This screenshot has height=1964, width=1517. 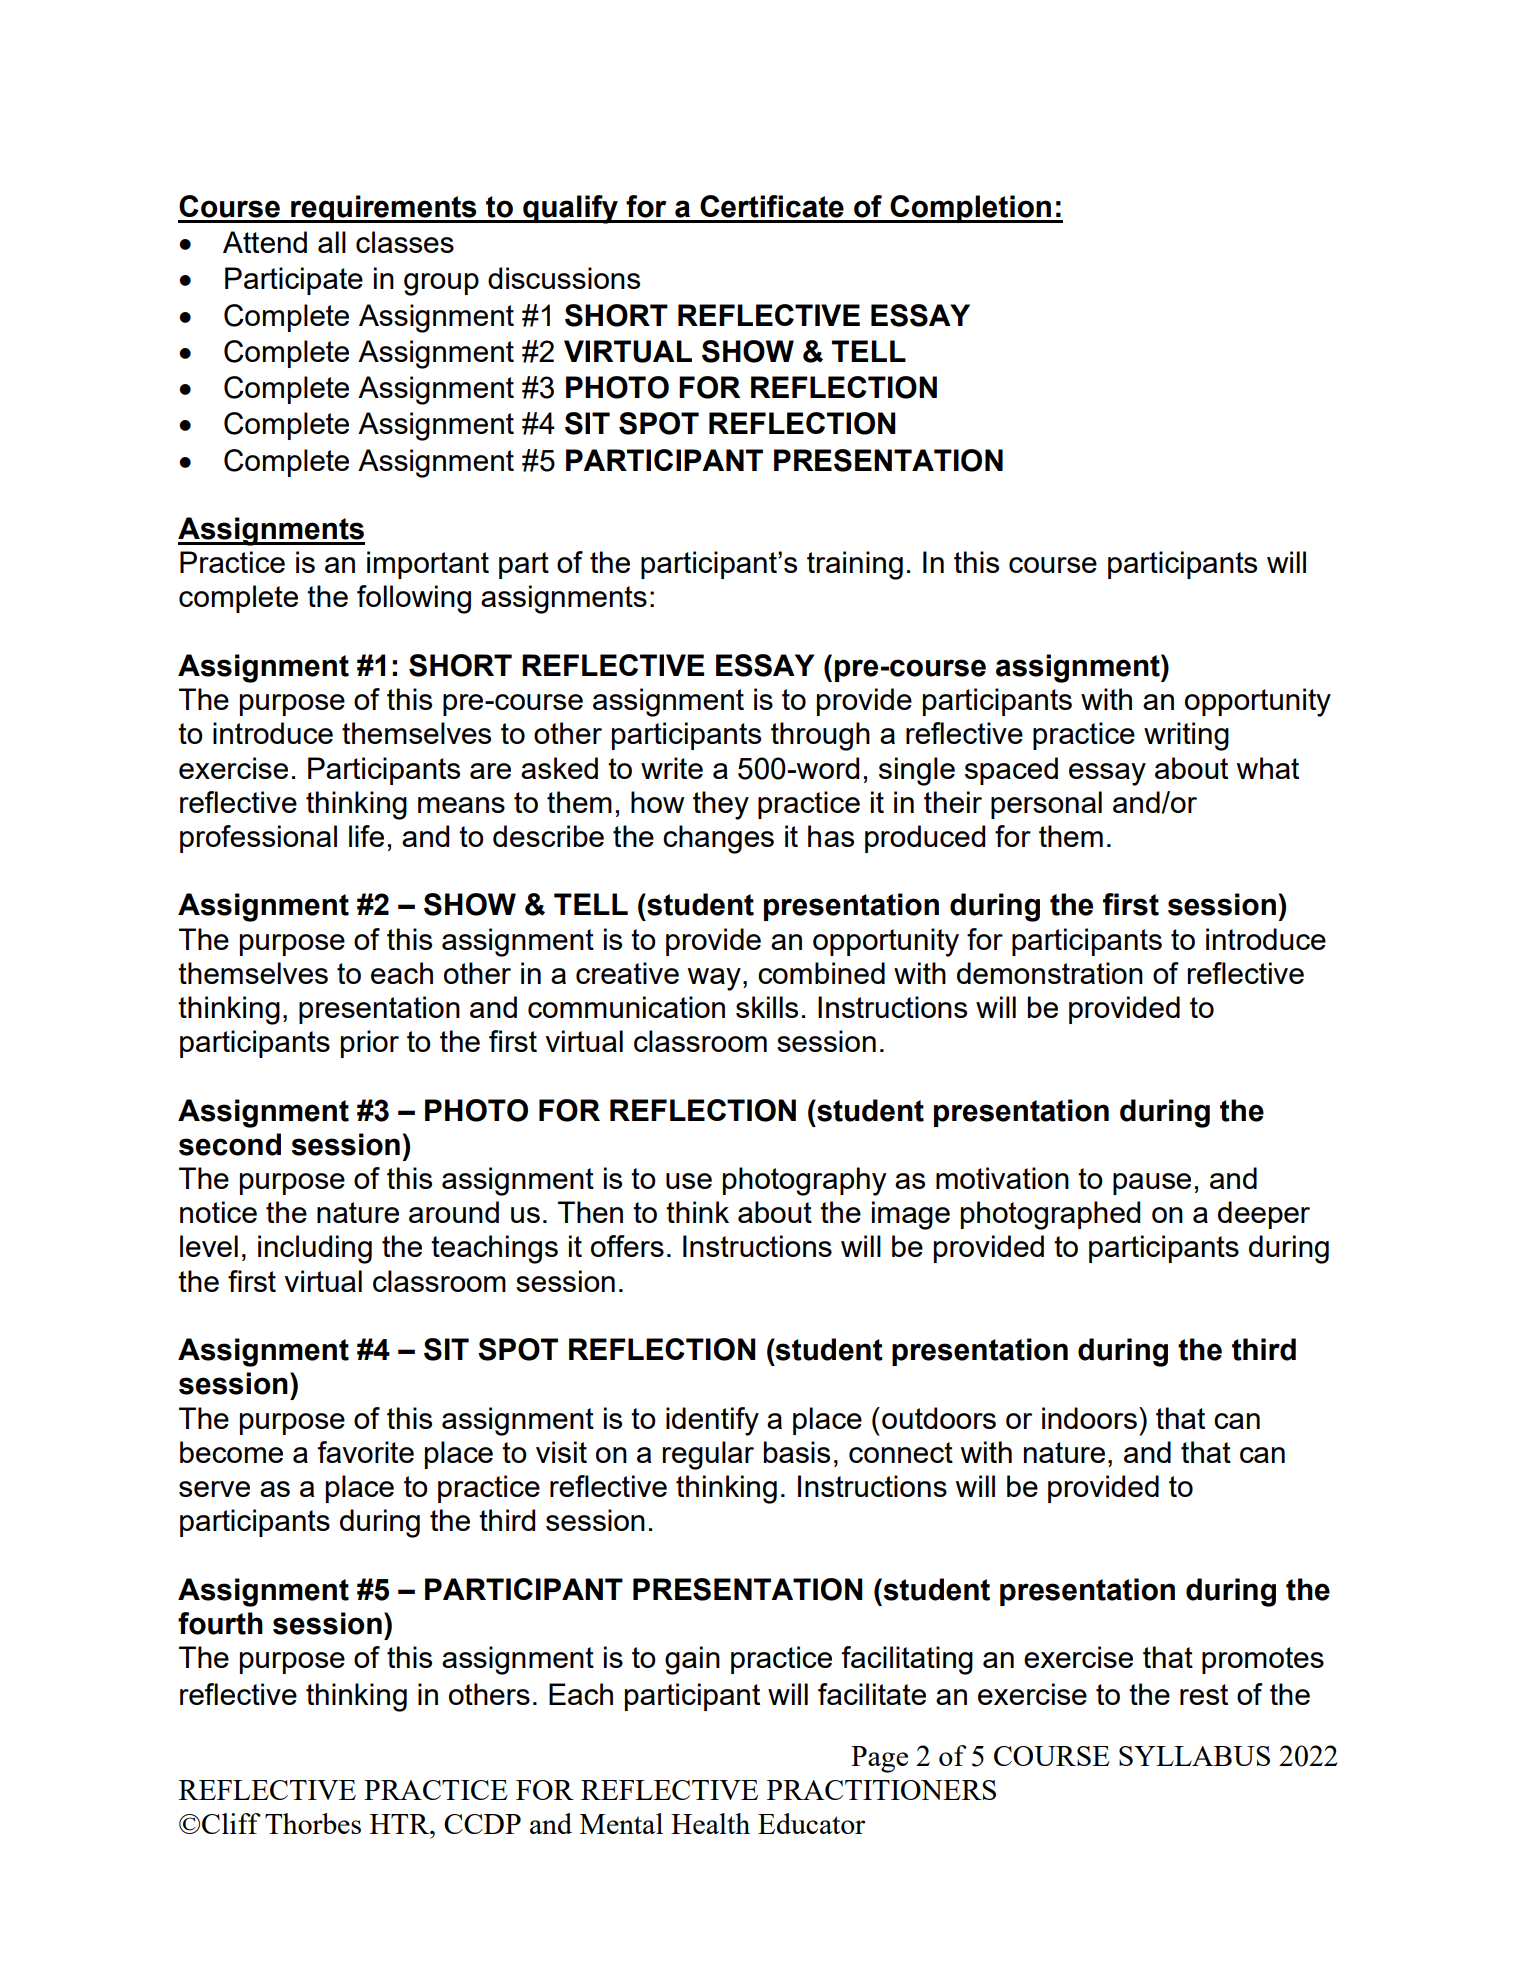 I want to click on following, so click(x=414, y=599).
